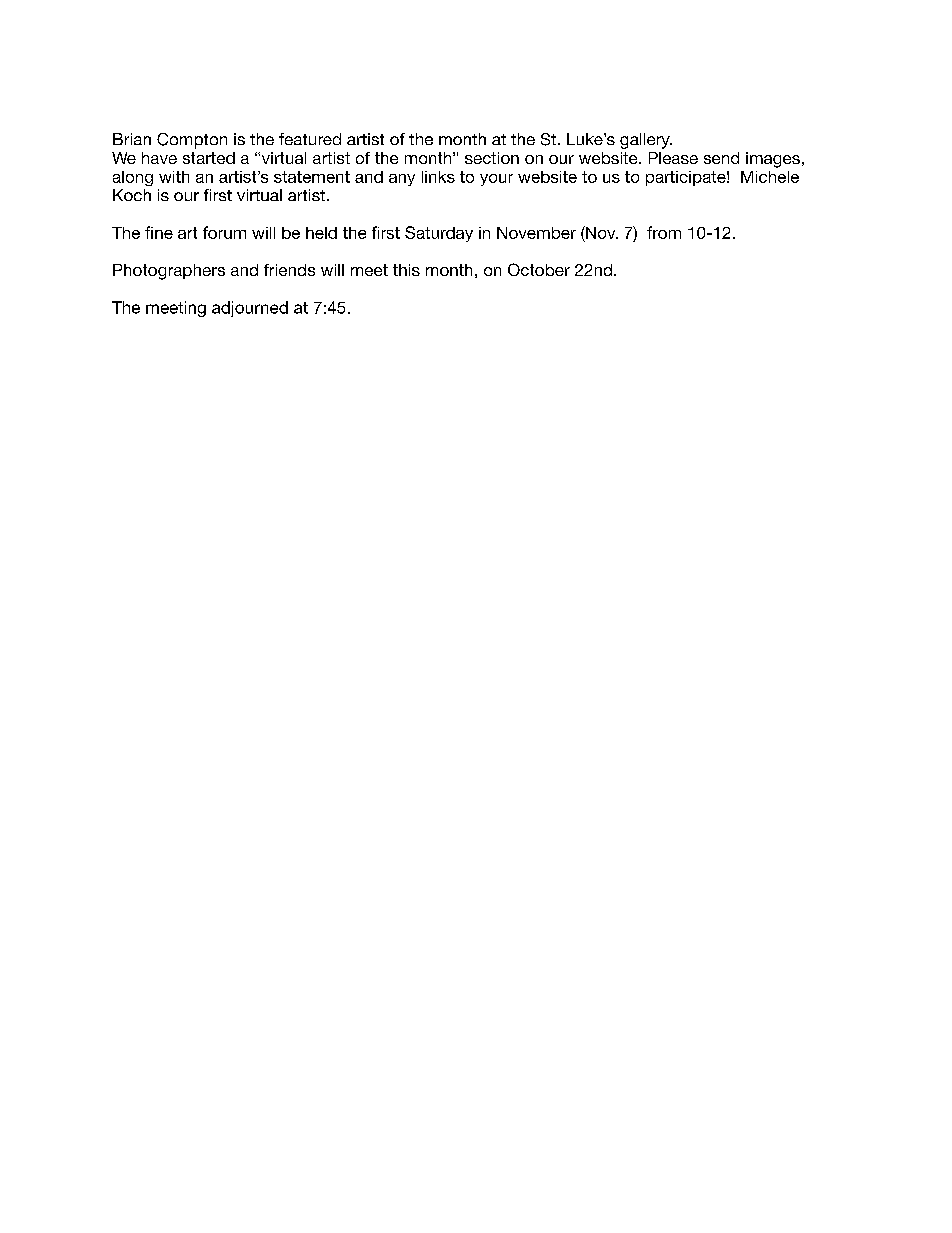 The image size is (952, 1233). I want to click on with, so click(174, 177).
